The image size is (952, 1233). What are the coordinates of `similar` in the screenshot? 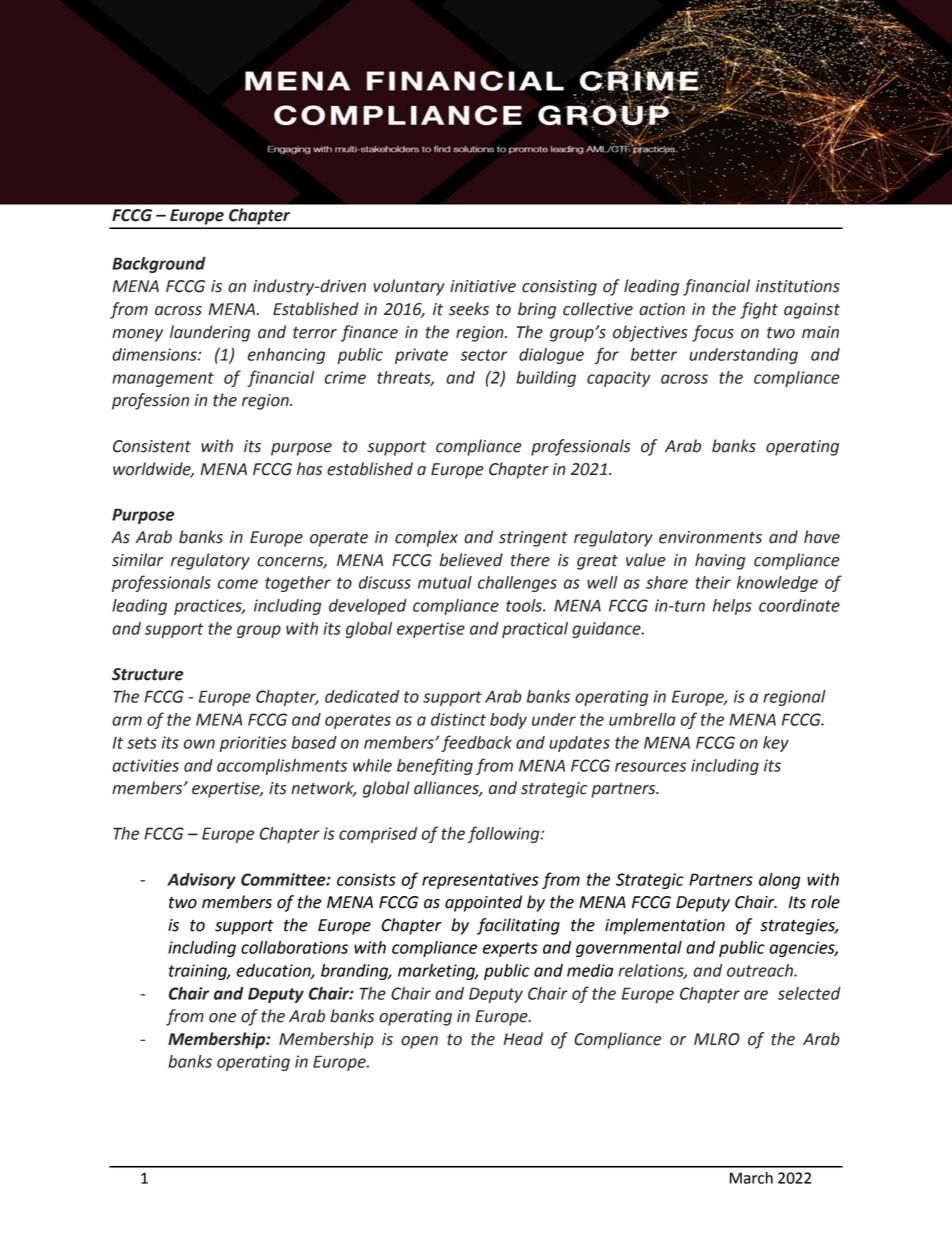 It's located at (137, 560).
